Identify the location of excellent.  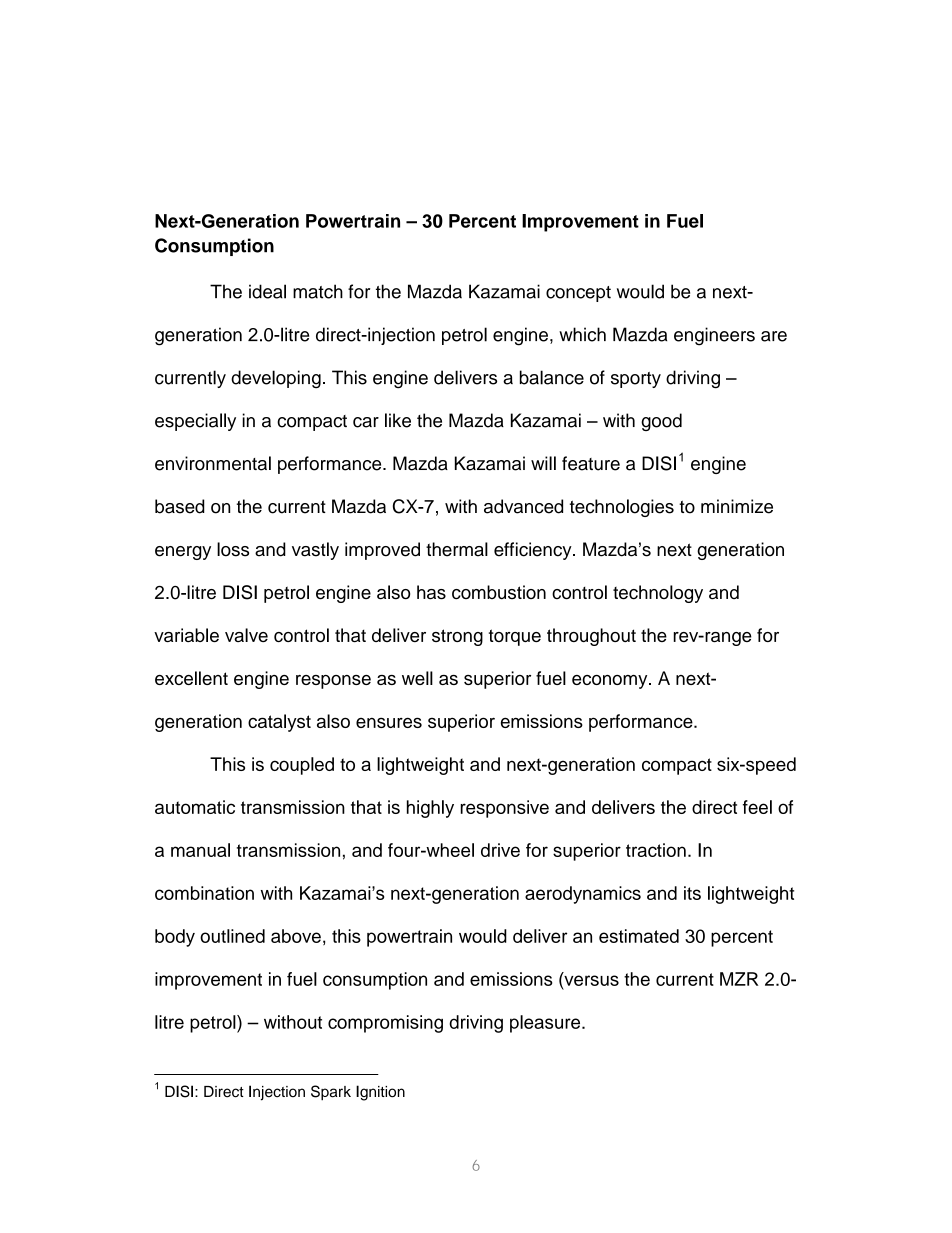
(191, 678).
